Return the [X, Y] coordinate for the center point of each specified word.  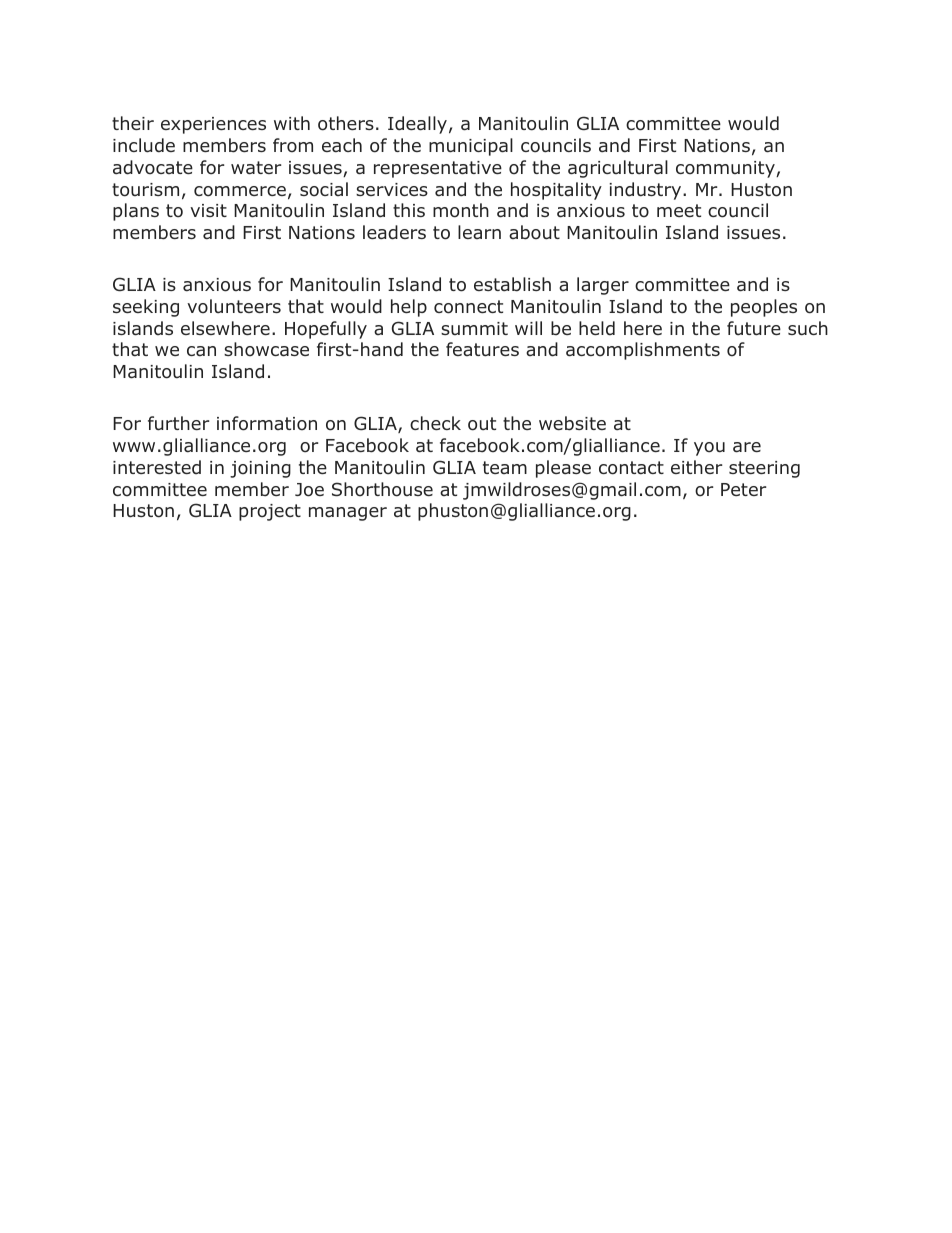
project [270, 512]
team [505, 467]
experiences [213, 125]
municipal [471, 147]
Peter [743, 489]
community [726, 169]
